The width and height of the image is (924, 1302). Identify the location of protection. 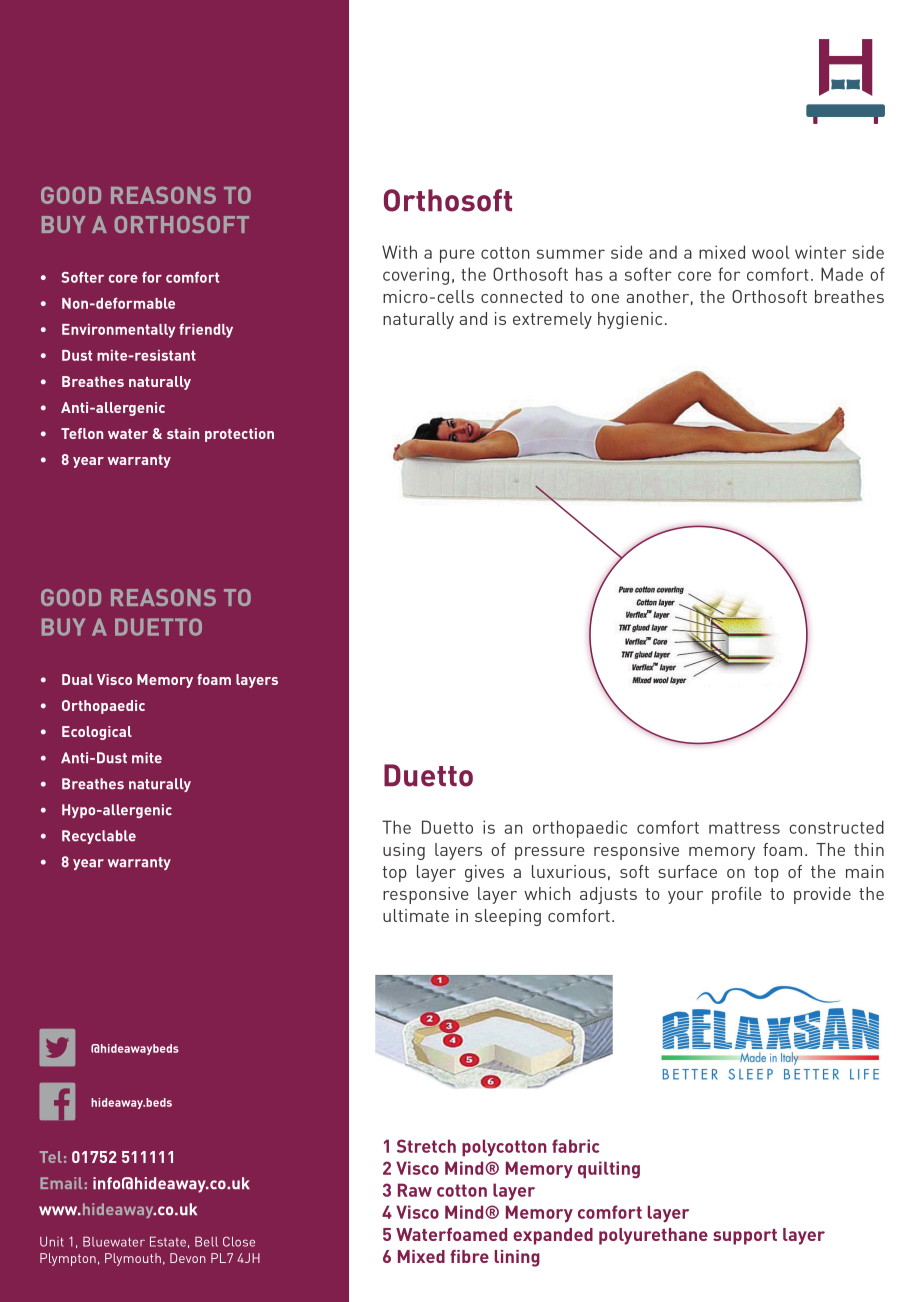
(239, 435).
